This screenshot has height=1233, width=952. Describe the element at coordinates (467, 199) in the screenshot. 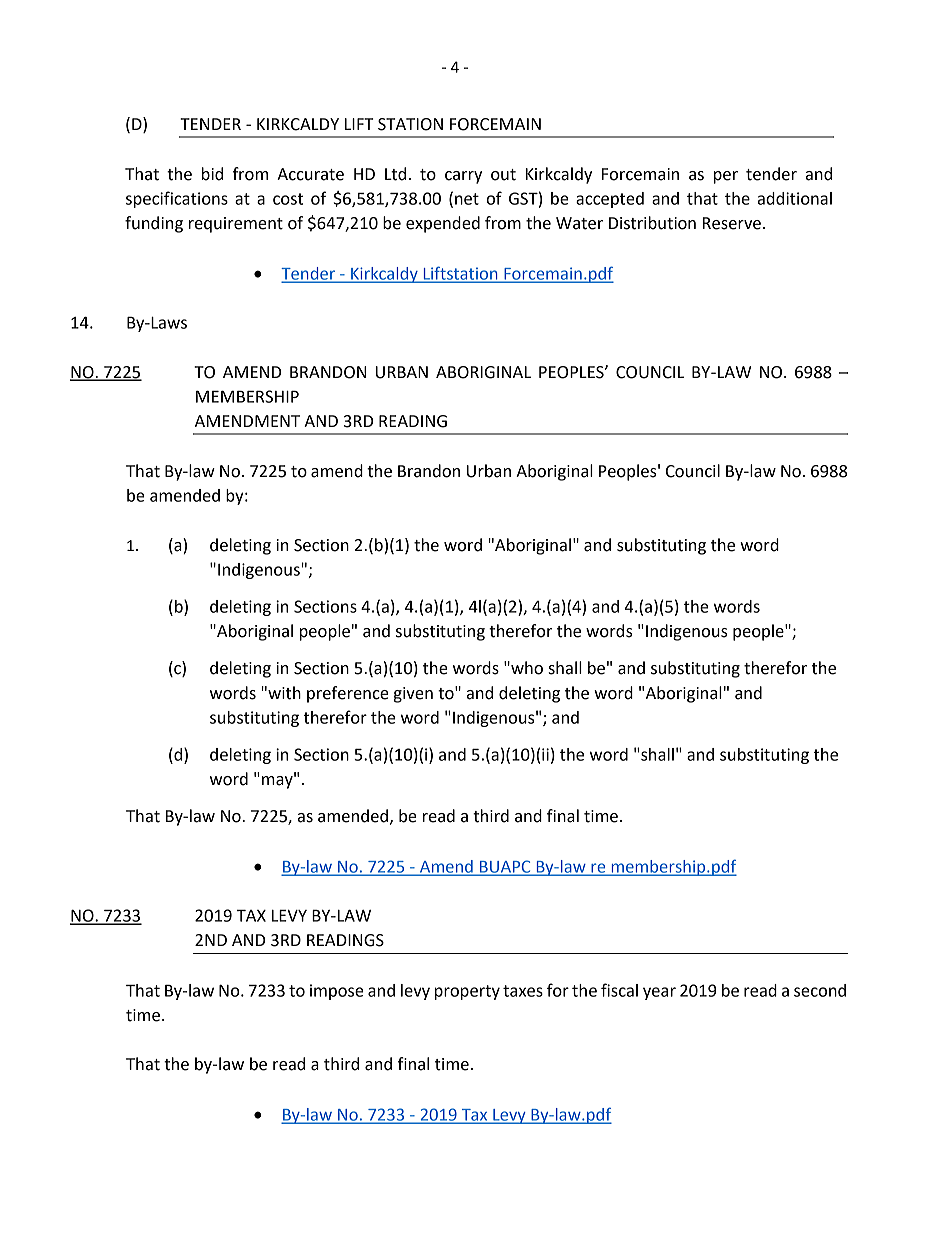

I see `net` at that location.
